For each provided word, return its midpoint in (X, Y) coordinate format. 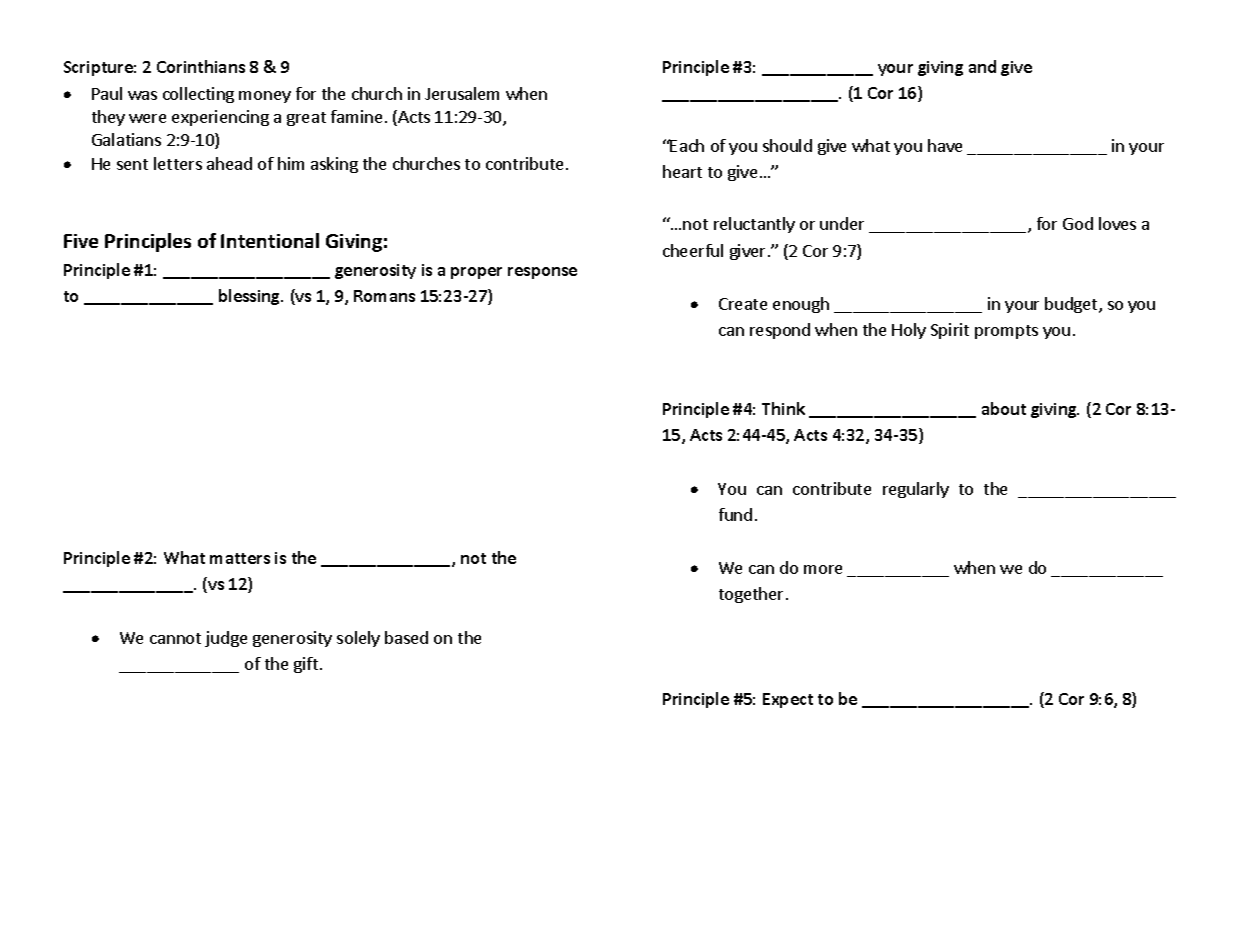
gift (306, 665)
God (1078, 223)
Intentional (270, 240)
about (1004, 408)
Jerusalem (462, 93)
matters (240, 558)
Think (783, 408)
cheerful (693, 250)
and (982, 66)
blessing (251, 297)
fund (735, 514)
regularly (916, 490)
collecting (198, 95)
